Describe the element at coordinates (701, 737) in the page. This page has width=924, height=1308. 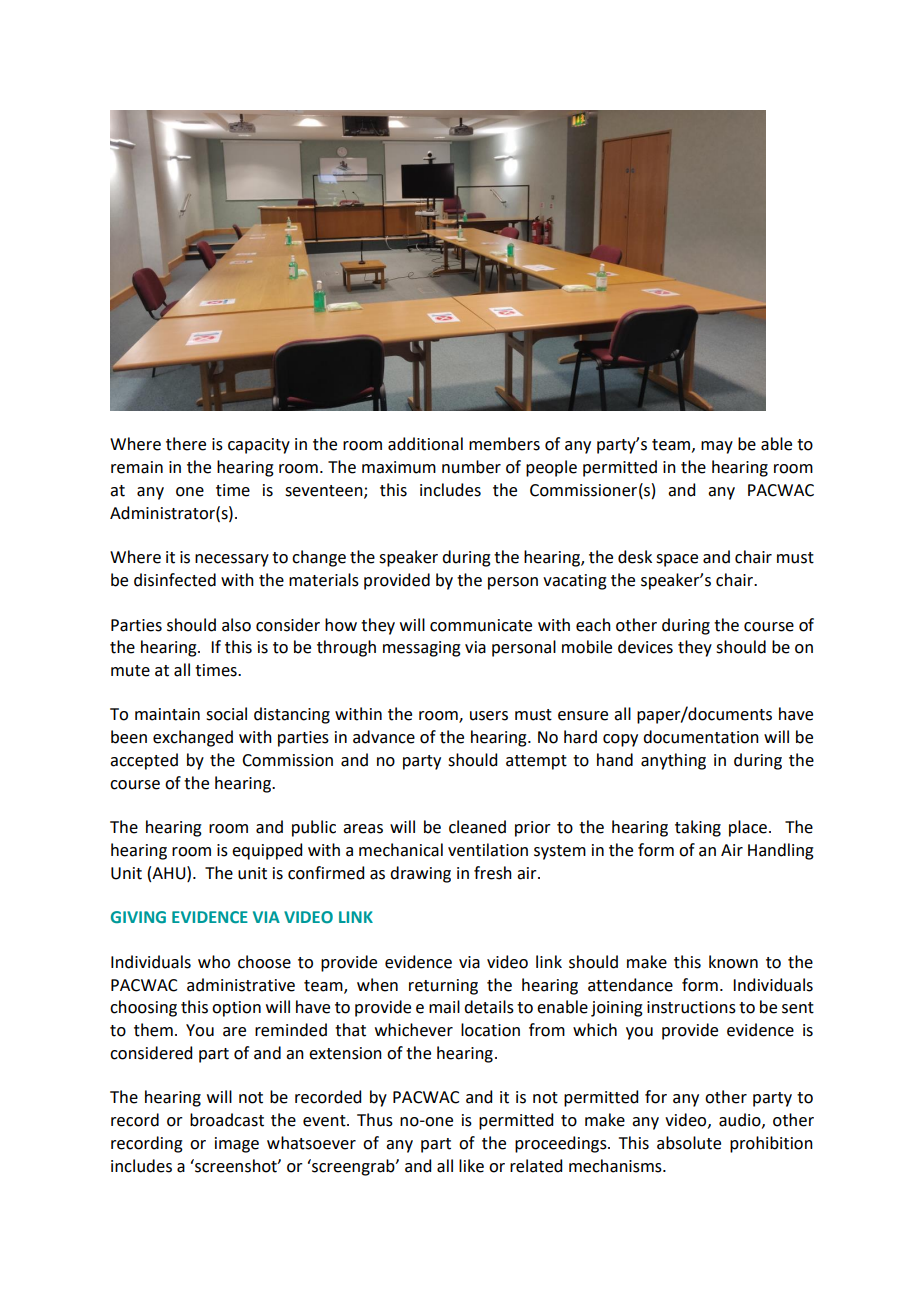
I see `documentation` at that location.
